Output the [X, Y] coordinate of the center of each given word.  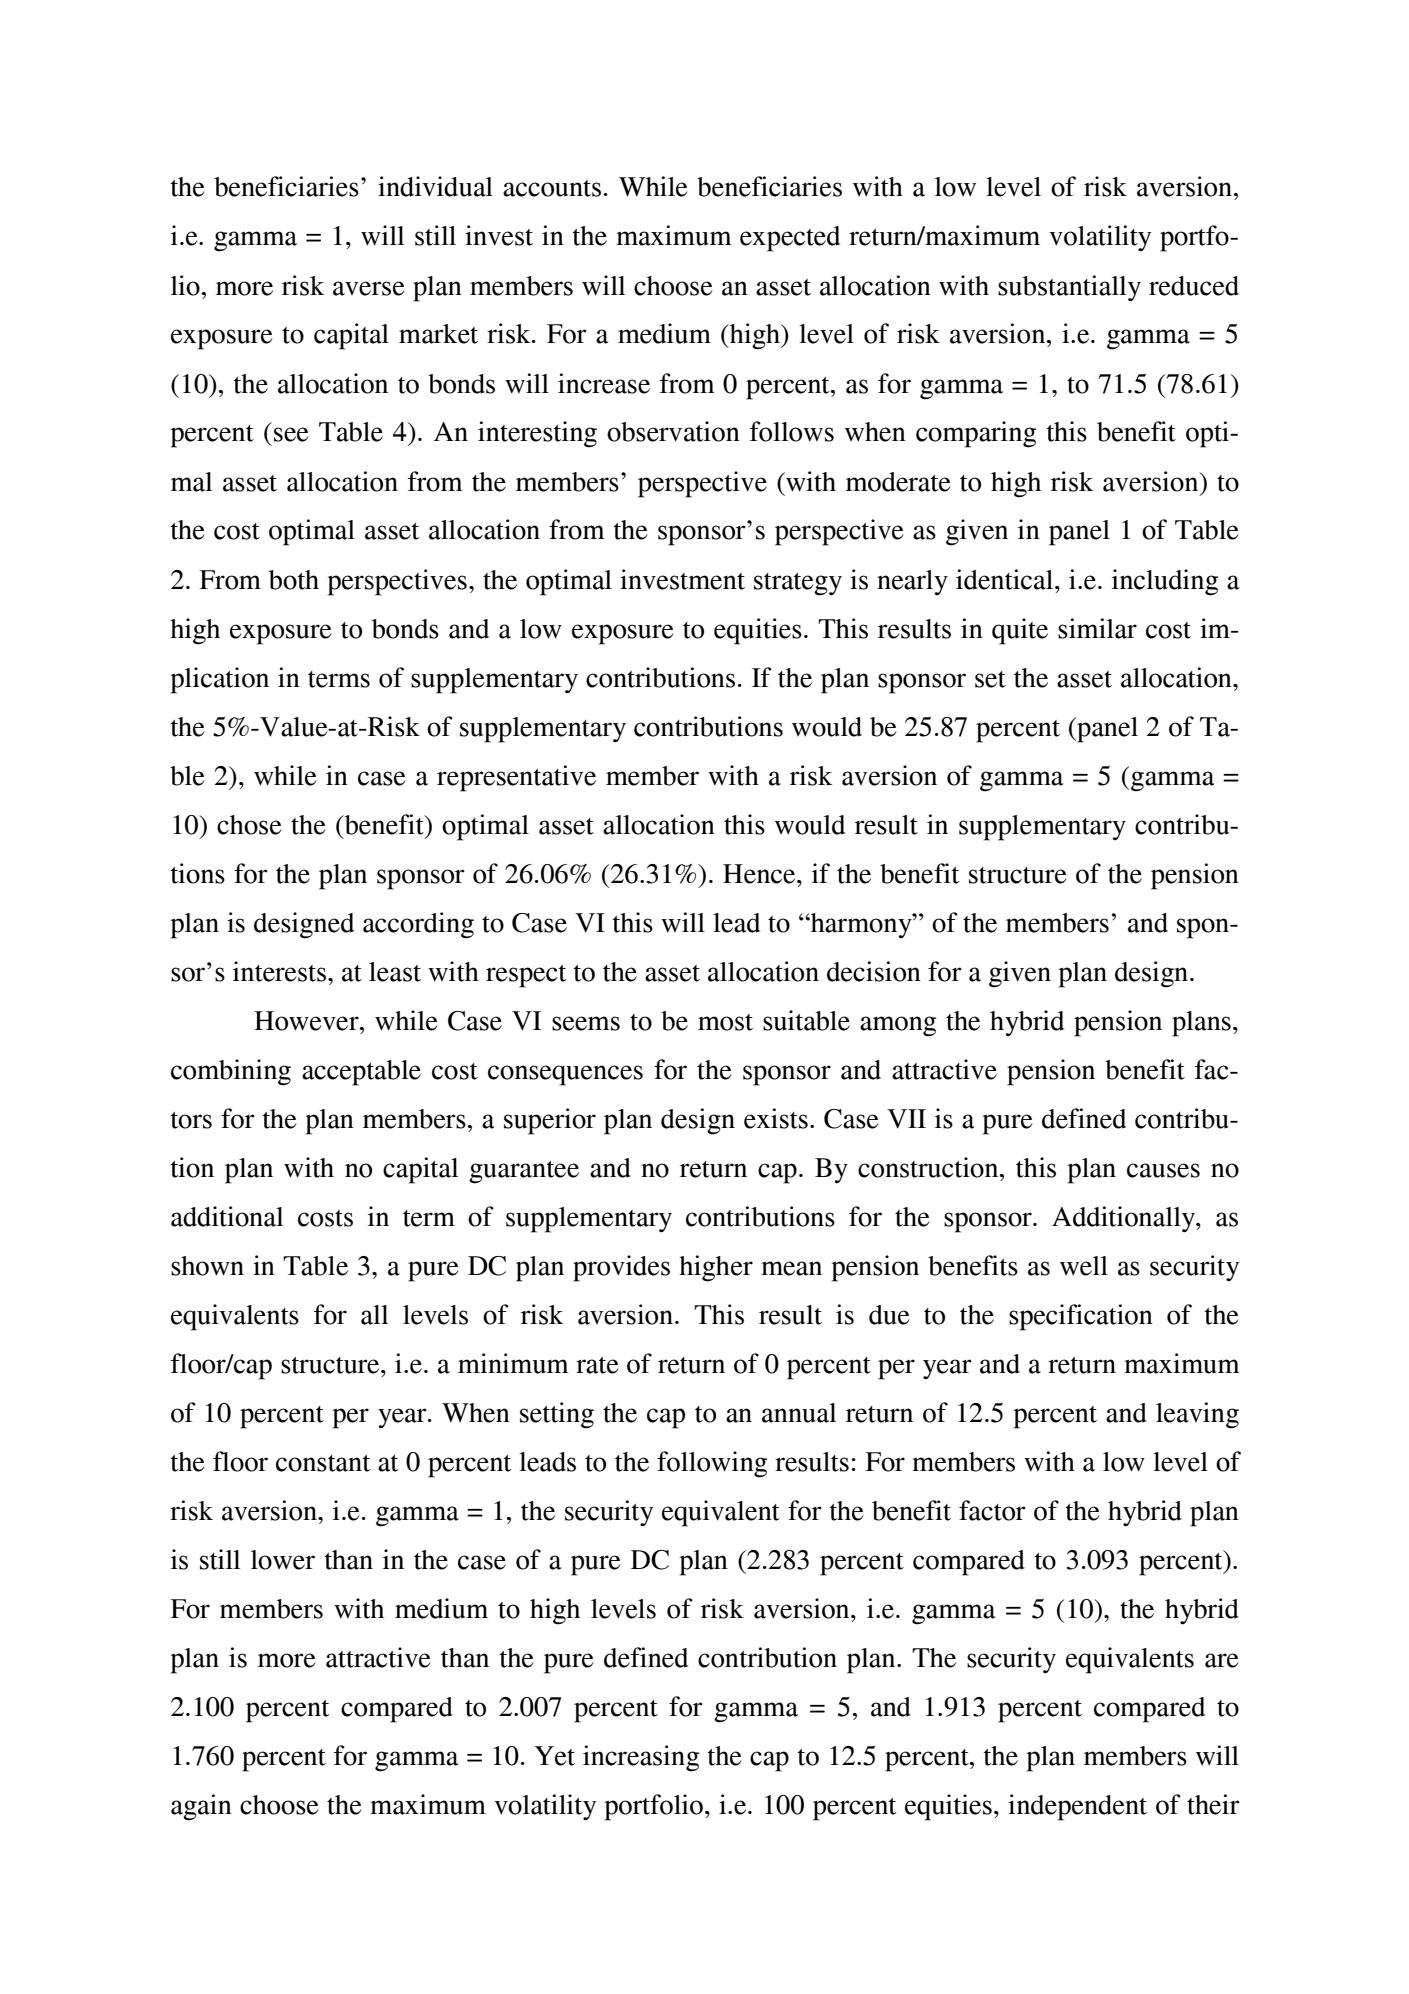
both [294, 580]
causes [1163, 1170]
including [1165, 582]
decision [874, 971]
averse [369, 288]
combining [231, 1072]
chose [249, 825]
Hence [760, 874]
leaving [1197, 1415]
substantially [1069, 288]
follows [792, 431]
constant [323, 1463]
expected [790, 239]
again [201, 1807]
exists [776, 1118]
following [712, 1464]
